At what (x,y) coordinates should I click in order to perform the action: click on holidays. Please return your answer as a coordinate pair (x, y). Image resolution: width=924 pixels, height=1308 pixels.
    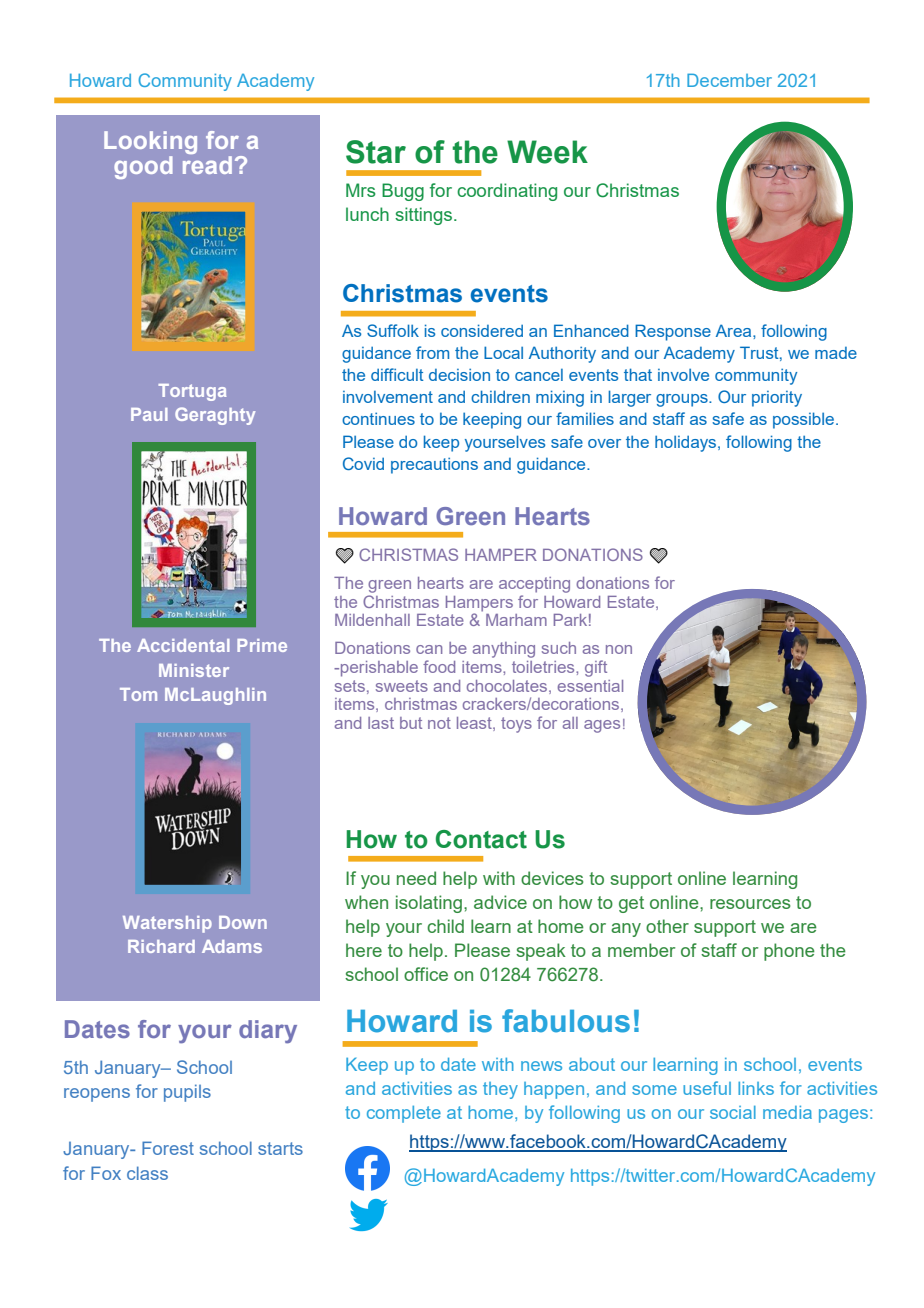
    Looking at the image, I should click on (687, 443).
